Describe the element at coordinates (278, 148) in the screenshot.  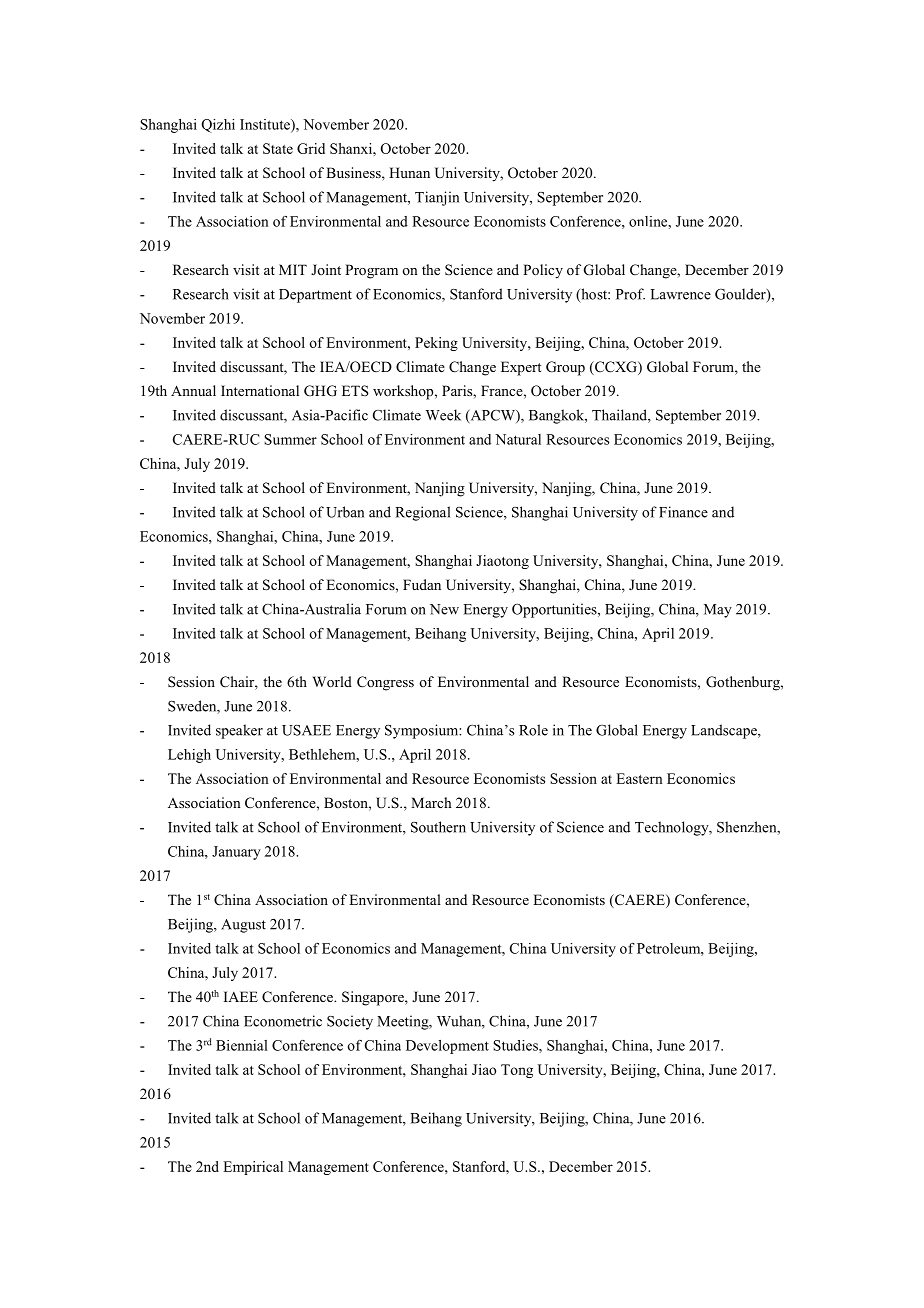
I see `State` at that location.
